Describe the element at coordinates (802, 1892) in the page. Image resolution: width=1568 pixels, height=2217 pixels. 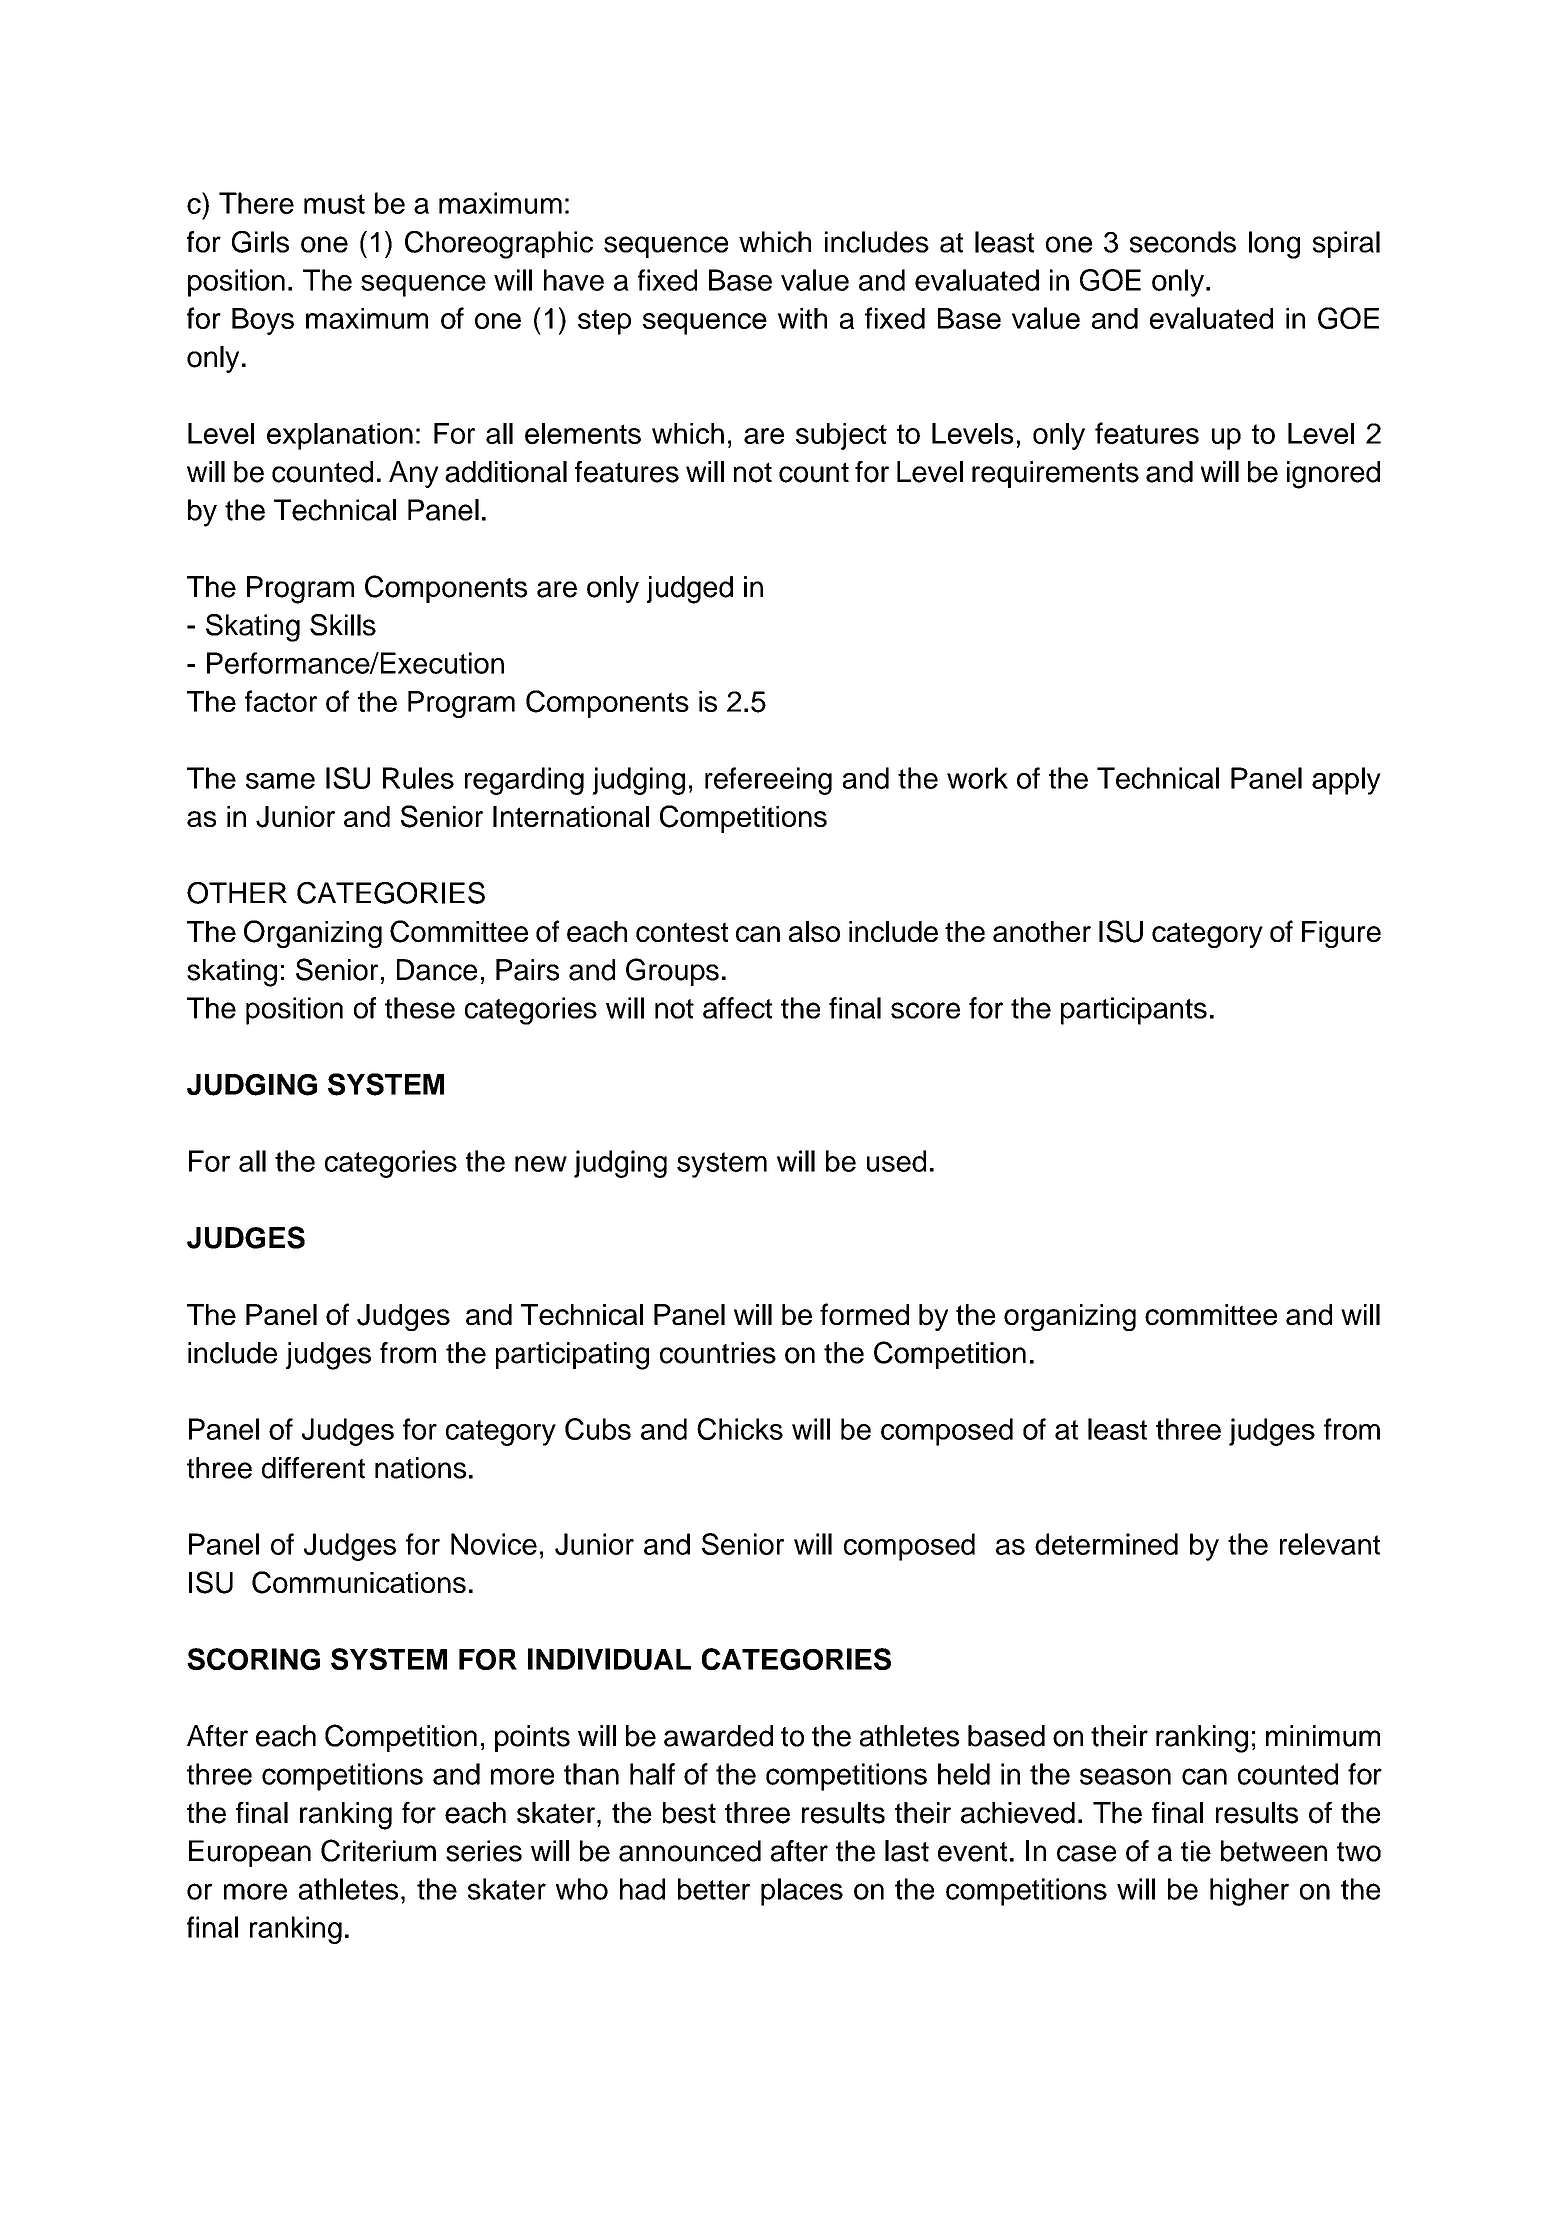
I see `places` at that location.
